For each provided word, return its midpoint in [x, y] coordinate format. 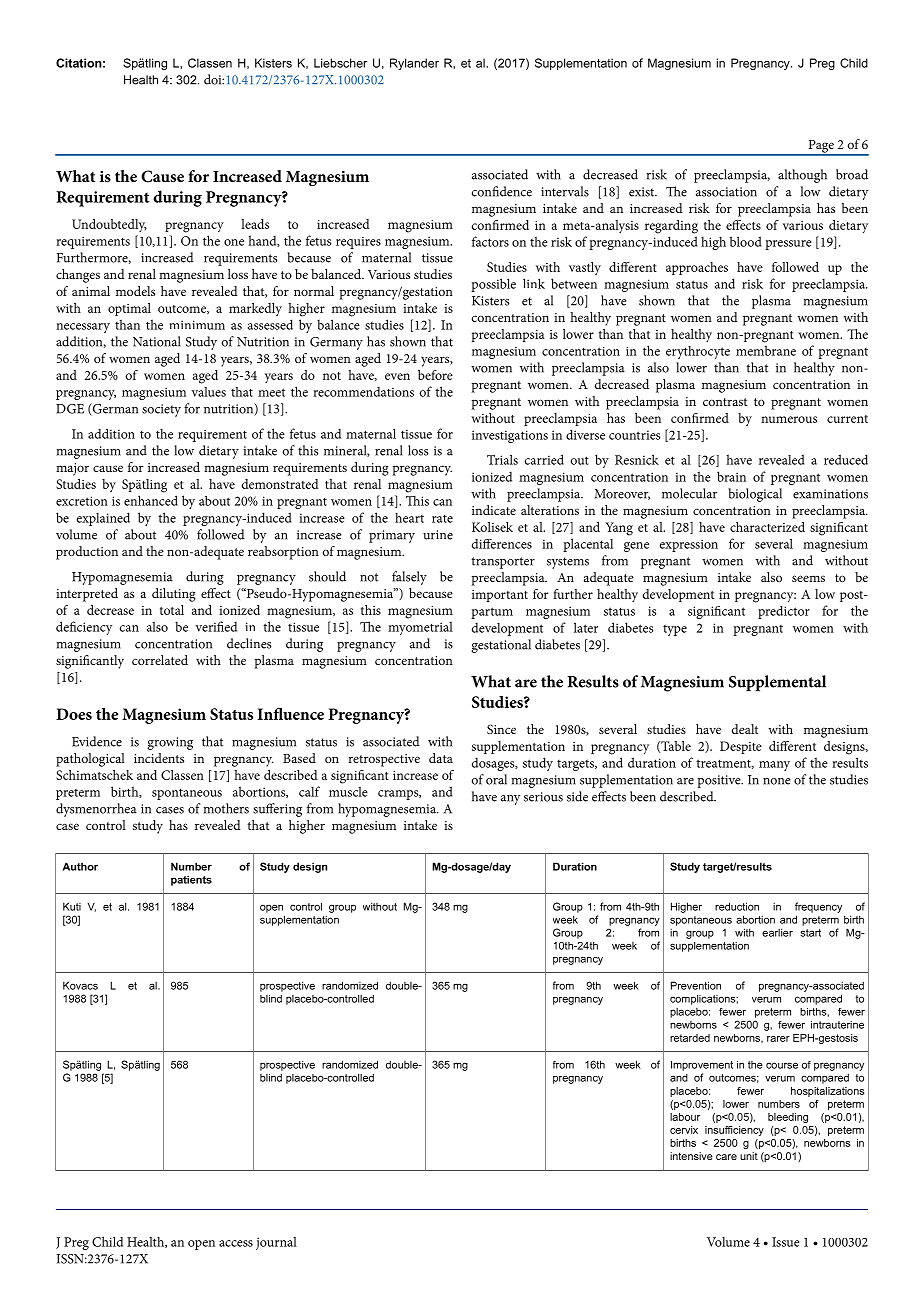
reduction [737, 906]
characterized [767, 527]
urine [438, 535]
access [236, 1243]
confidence [501, 191]
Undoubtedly [109, 226]
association [726, 192]
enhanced [151, 500]
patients [191, 880]
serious [543, 797]
